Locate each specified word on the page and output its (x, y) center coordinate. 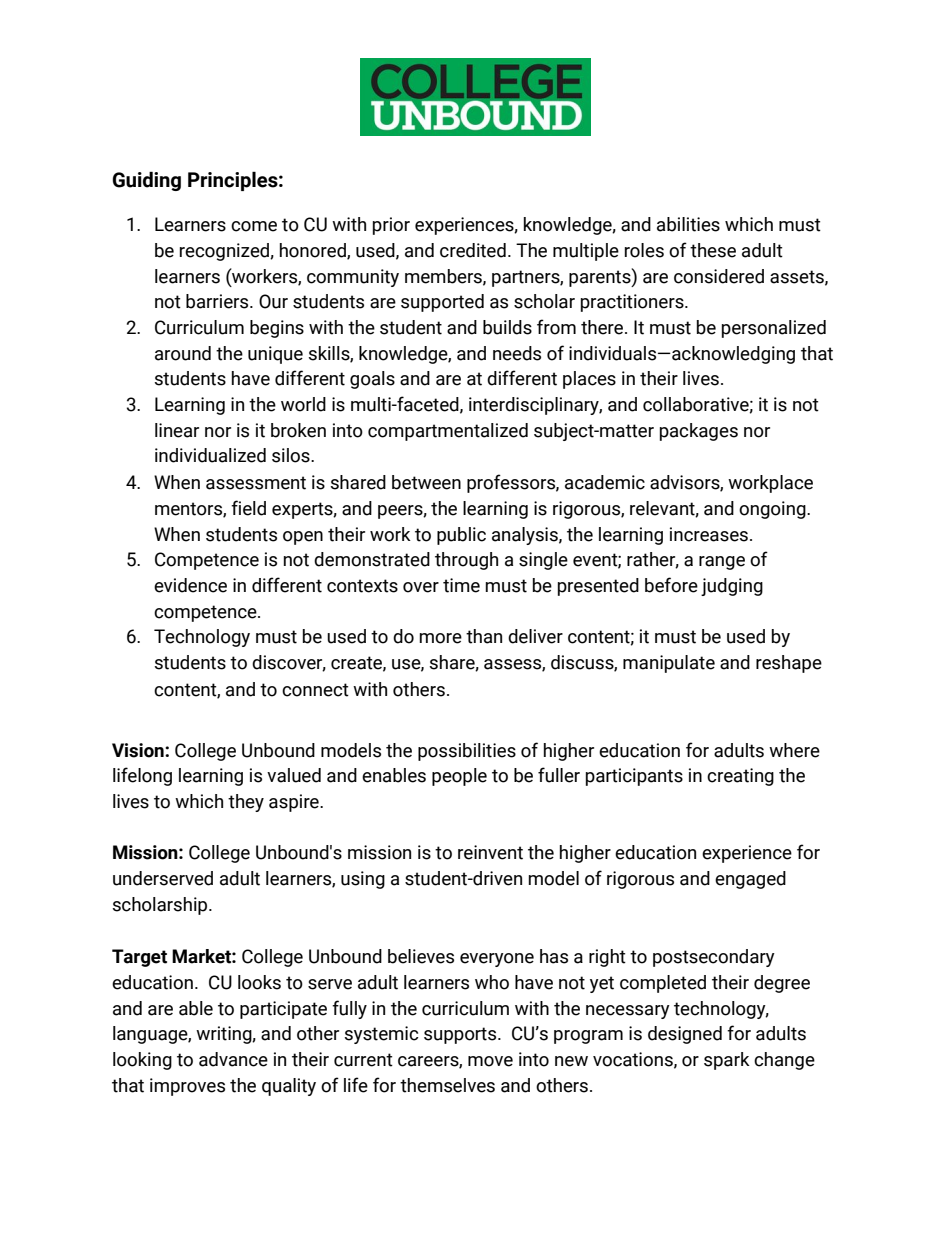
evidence (190, 585)
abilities (688, 224)
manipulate (669, 664)
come (254, 226)
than (484, 636)
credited (473, 250)
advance (233, 1059)
